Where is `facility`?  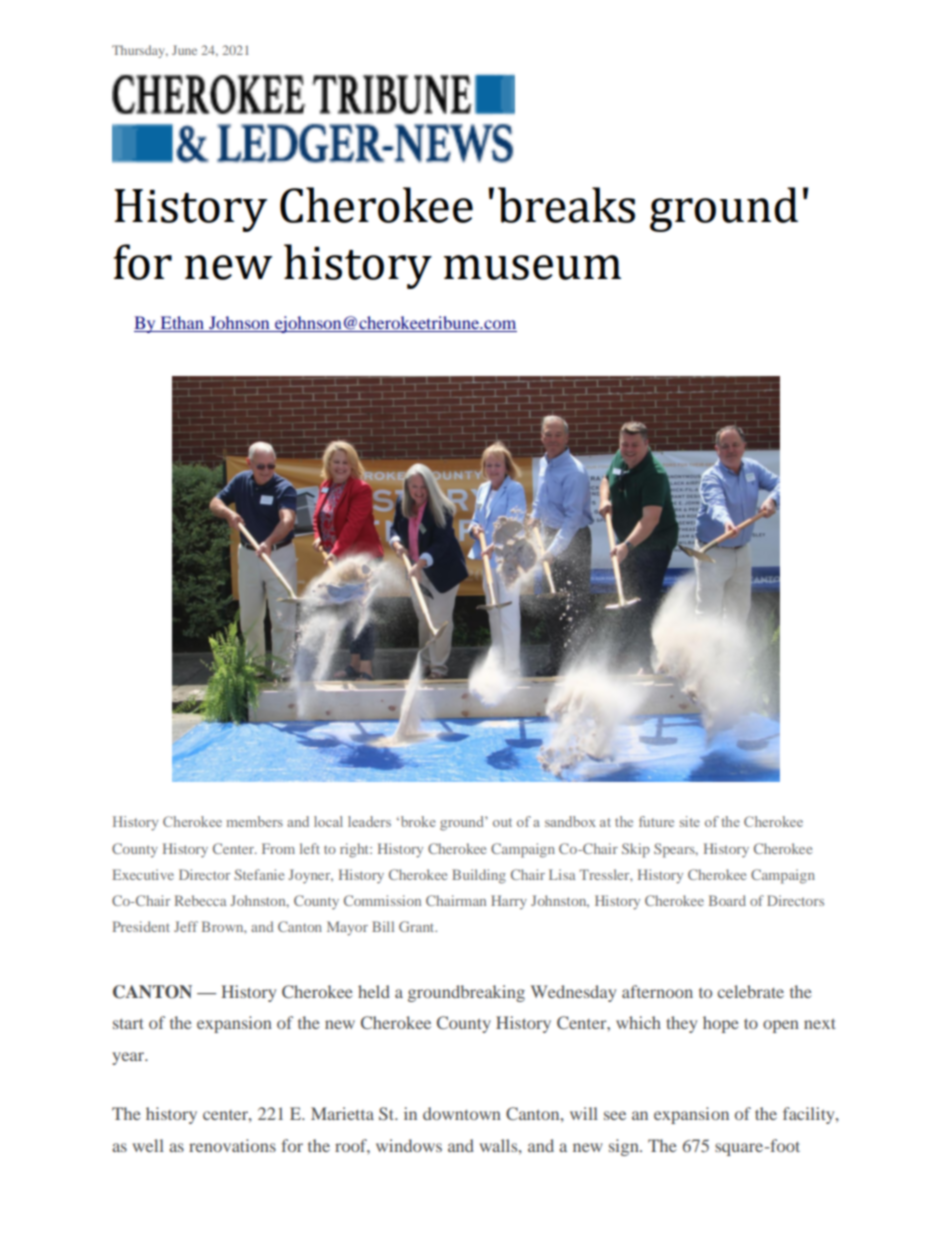 facility is located at coordinates (810, 1115).
